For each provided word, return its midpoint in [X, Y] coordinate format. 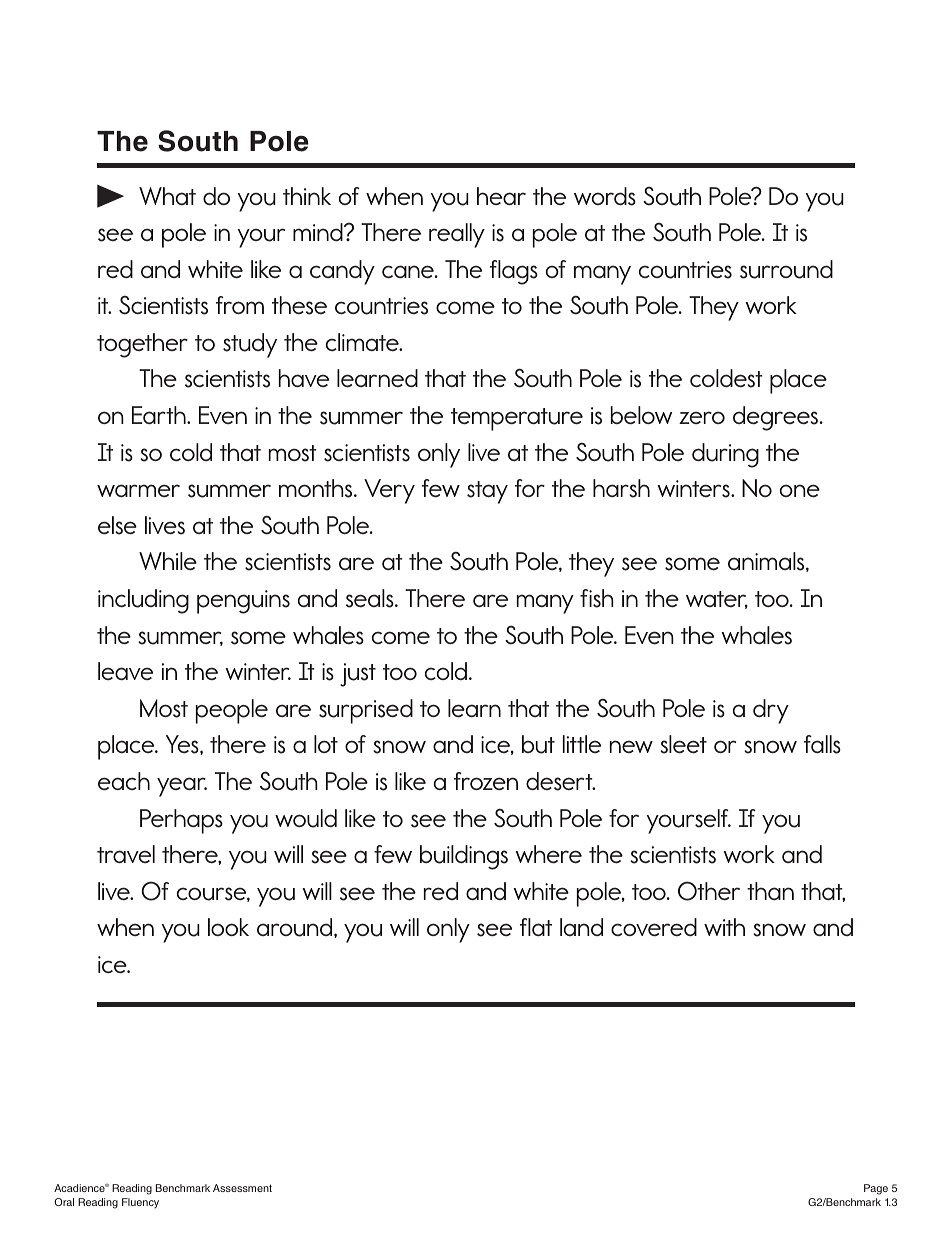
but [538, 744]
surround [786, 269]
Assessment [242, 1188]
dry [771, 711]
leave [125, 671]
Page [876, 1189]
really [457, 235]
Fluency [140, 1203]
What [167, 196]
